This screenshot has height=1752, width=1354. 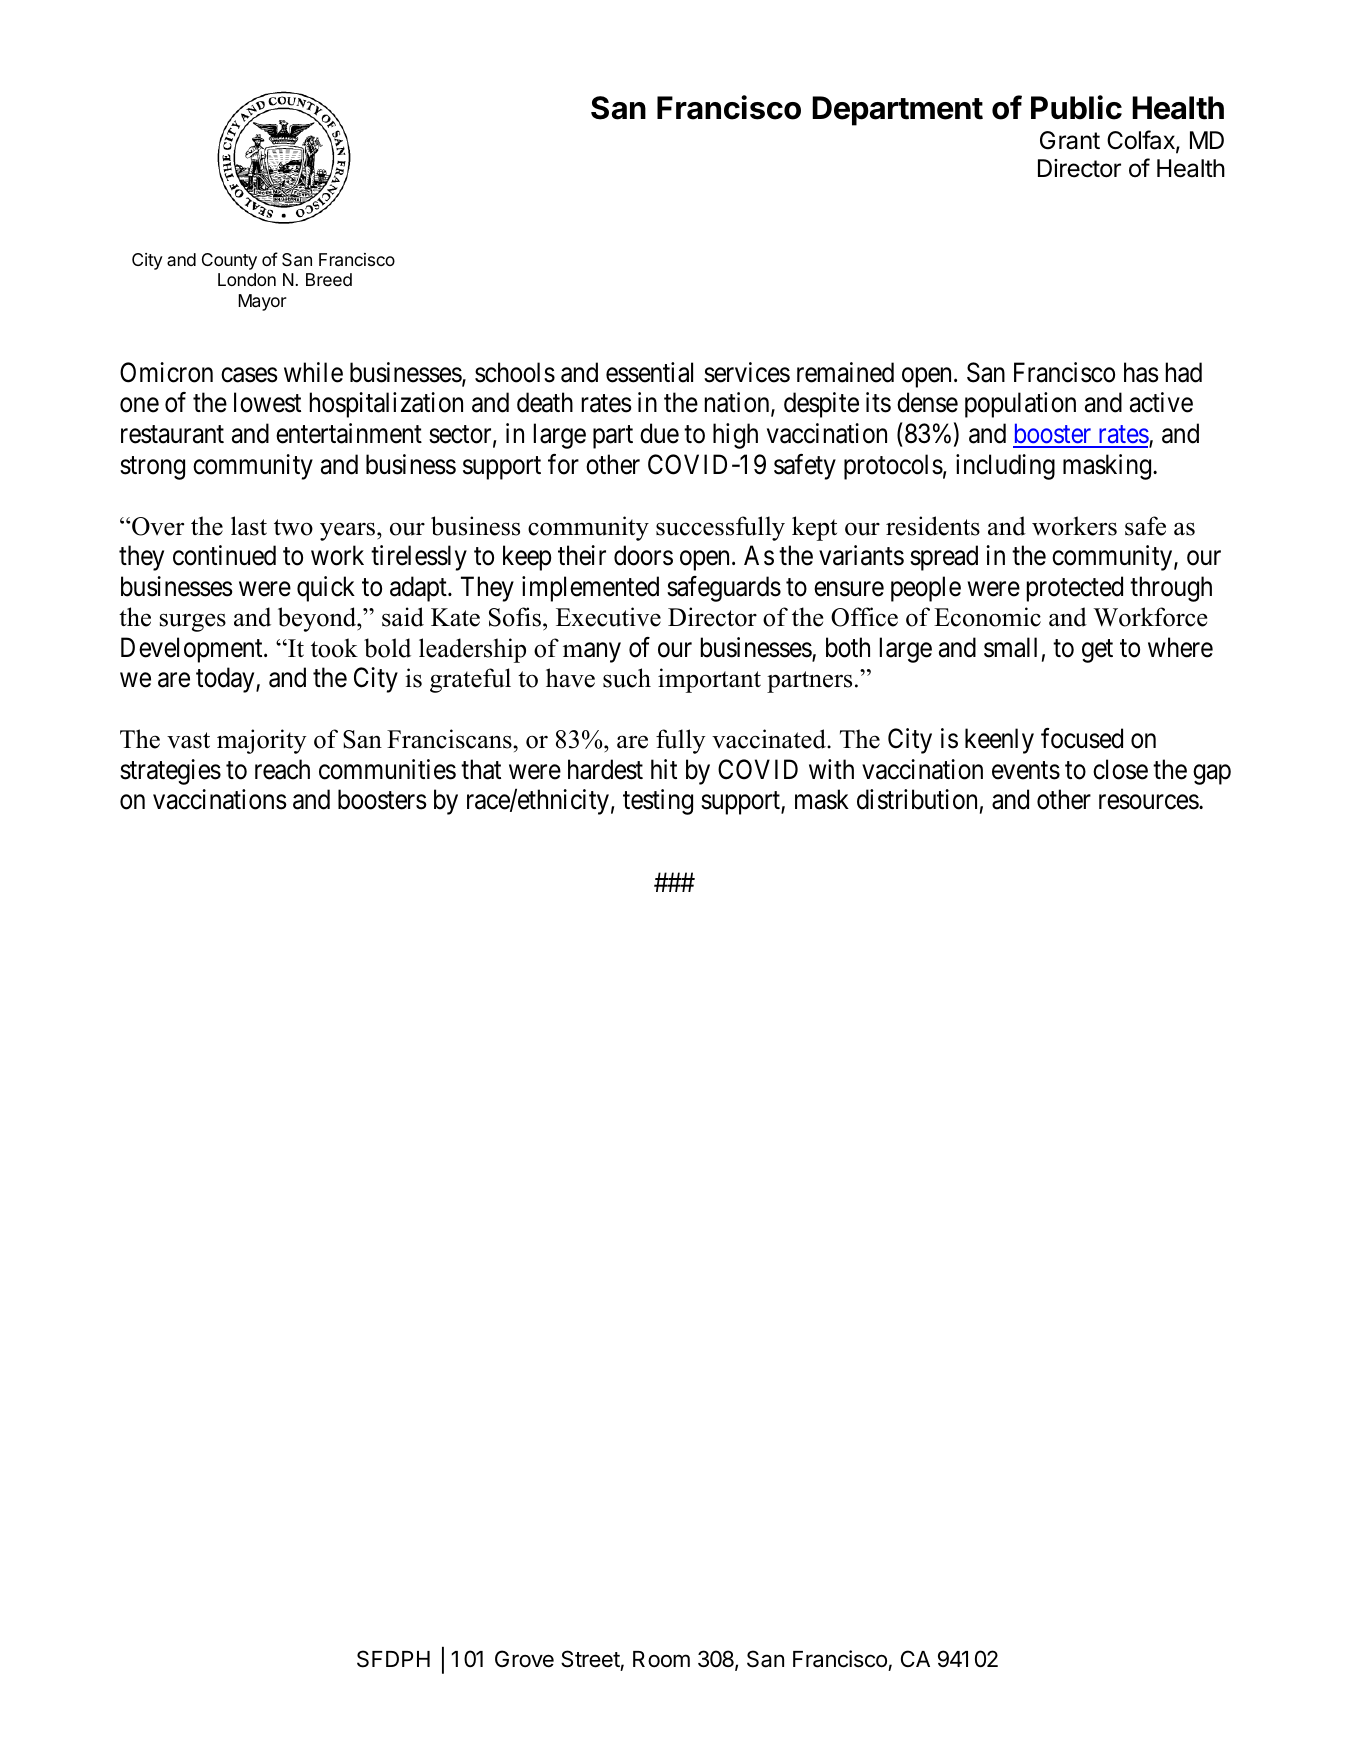 I want to click on County, so click(x=229, y=261).
